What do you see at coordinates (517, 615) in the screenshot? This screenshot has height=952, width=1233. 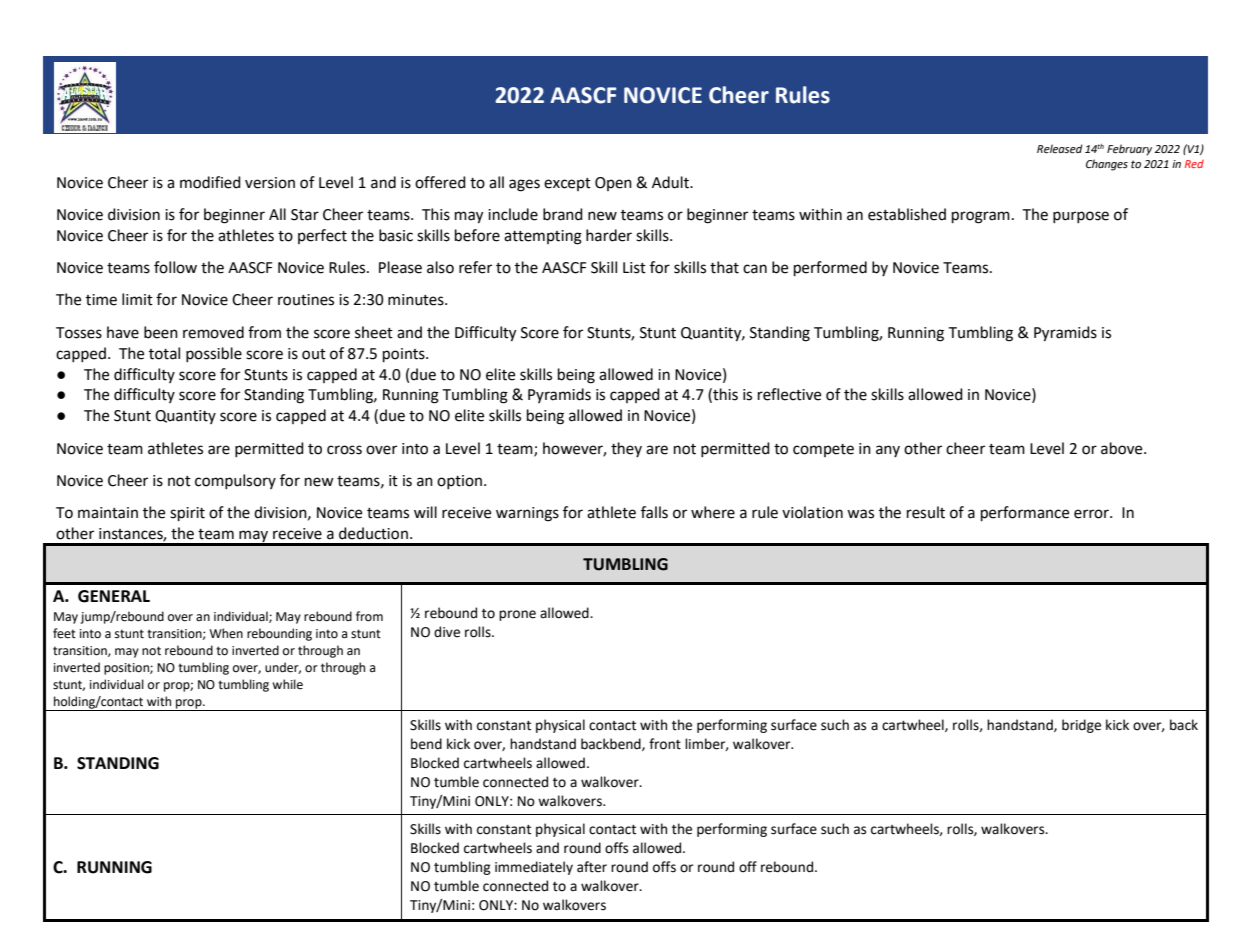 I see `prone` at bounding box center [517, 615].
